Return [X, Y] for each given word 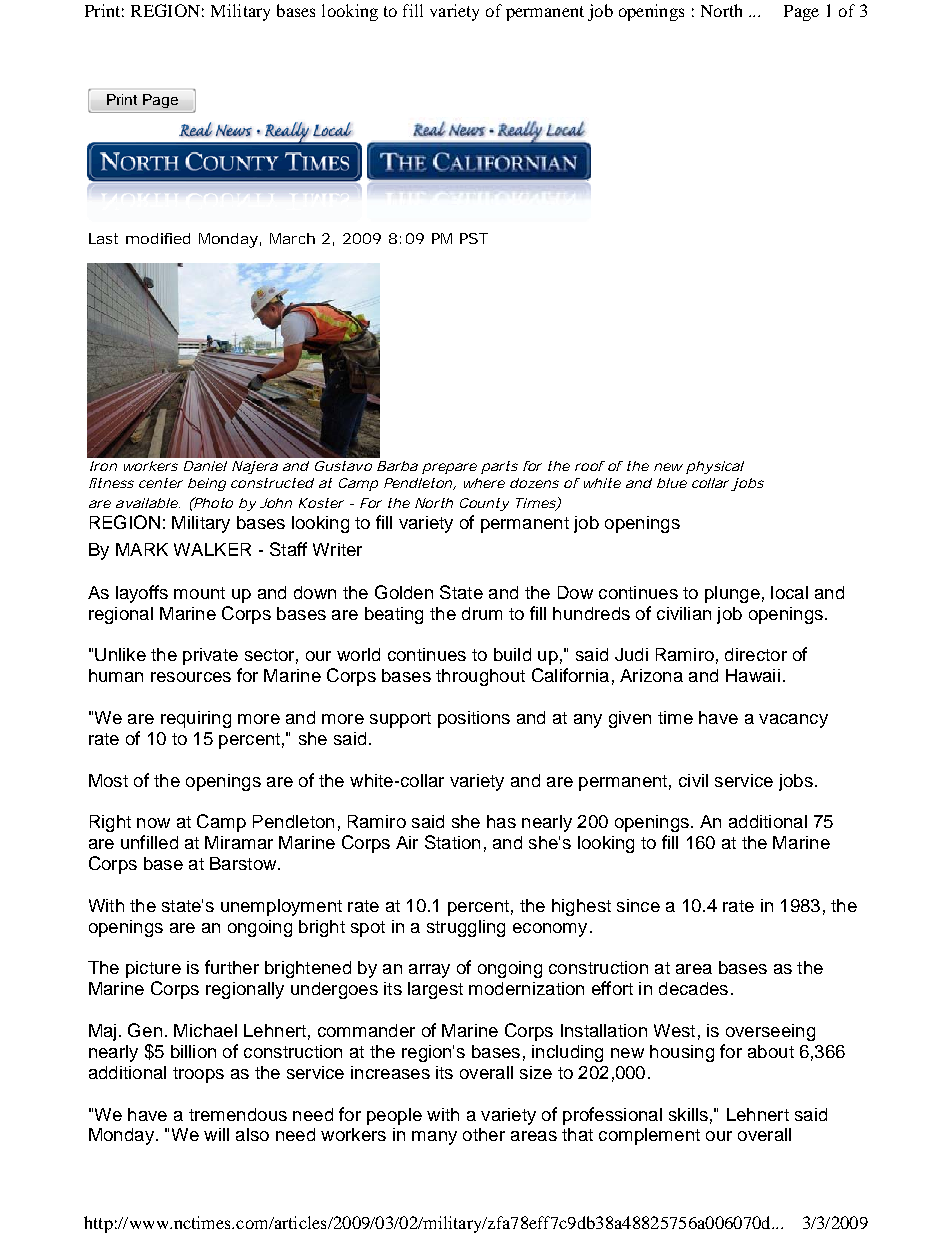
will [216, 1134]
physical [715, 467]
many [434, 1138]
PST [474, 238]
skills [688, 1114]
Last [103, 238]
